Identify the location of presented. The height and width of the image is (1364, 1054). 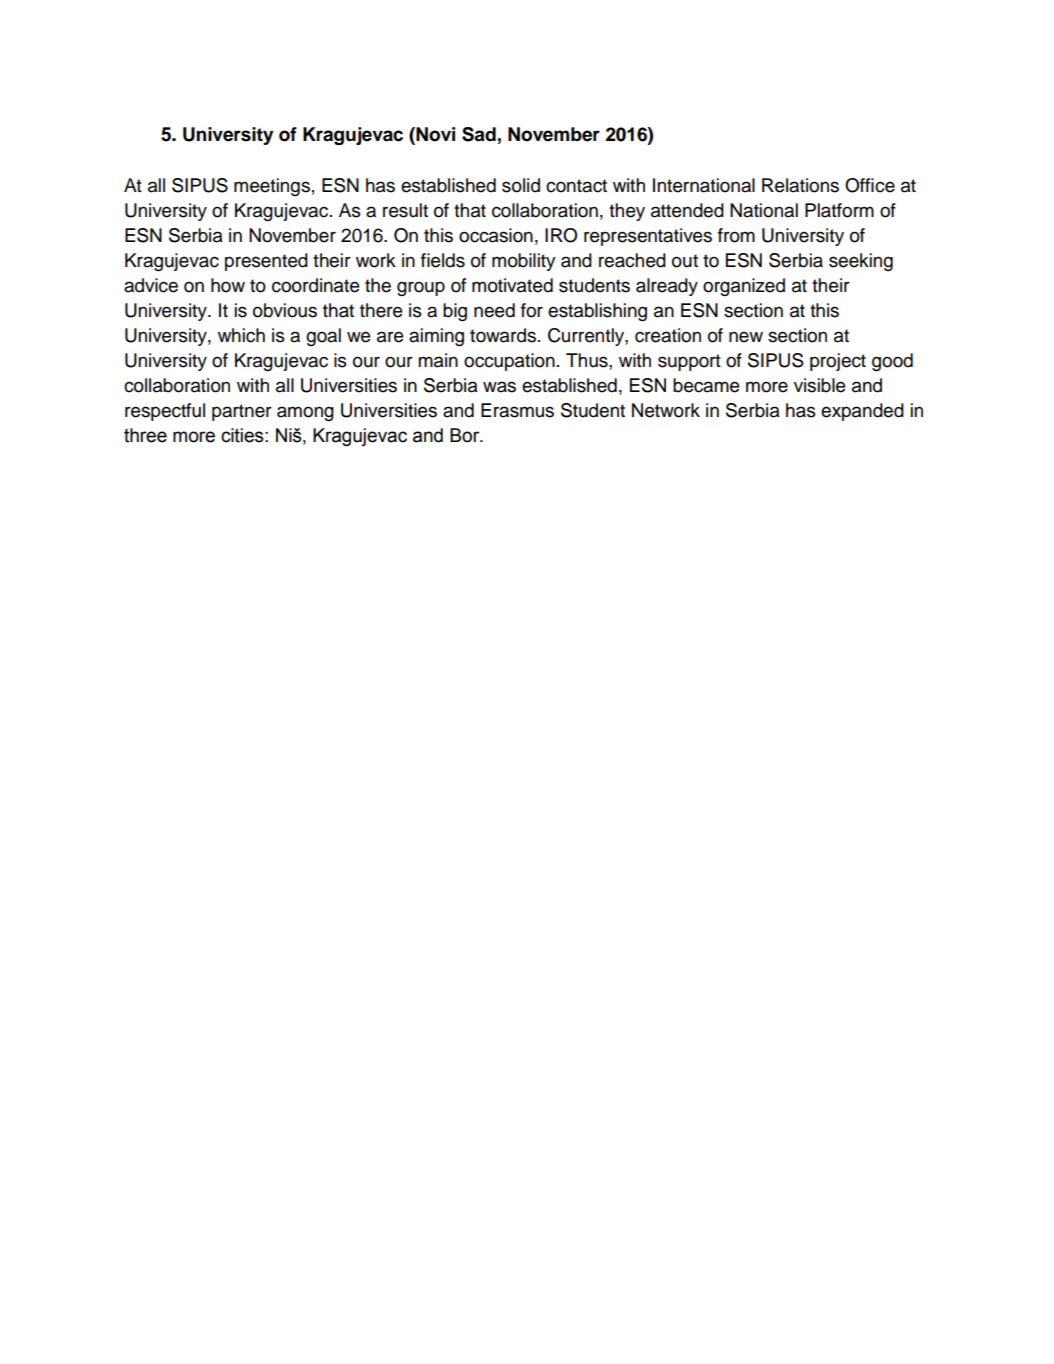
(266, 262).
